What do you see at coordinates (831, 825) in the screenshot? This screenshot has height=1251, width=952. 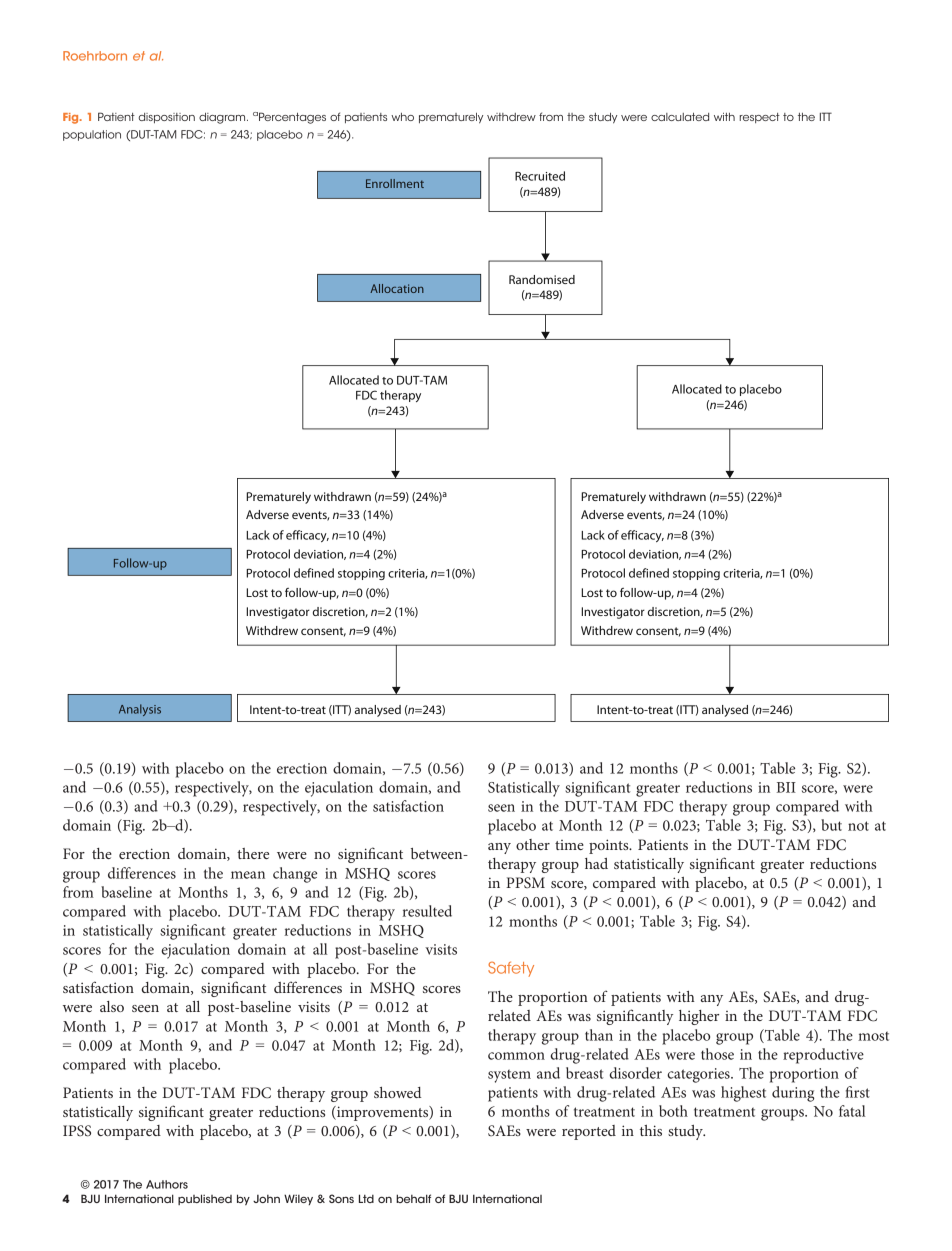 I see `but` at bounding box center [831, 825].
